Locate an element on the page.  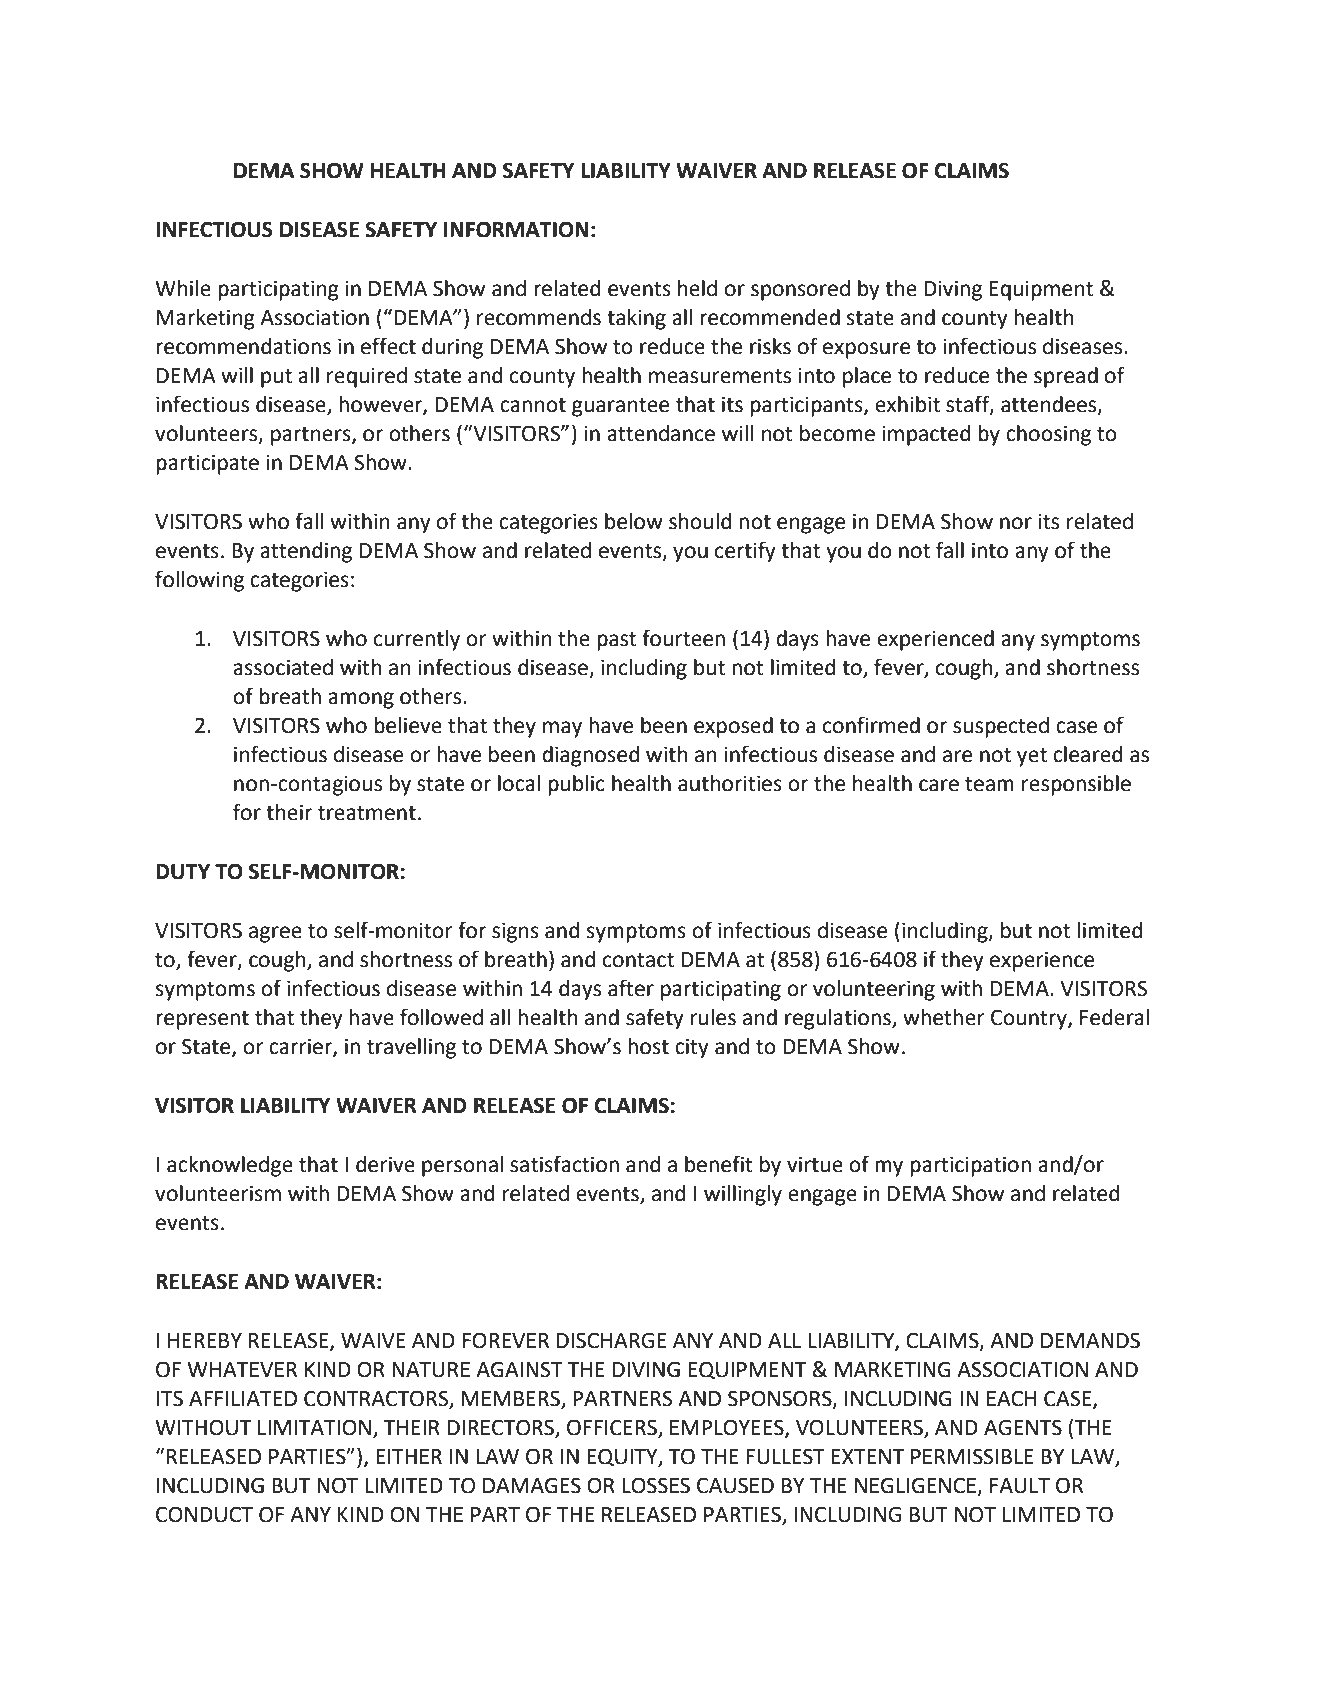
team is located at coordinates (989, 784).
